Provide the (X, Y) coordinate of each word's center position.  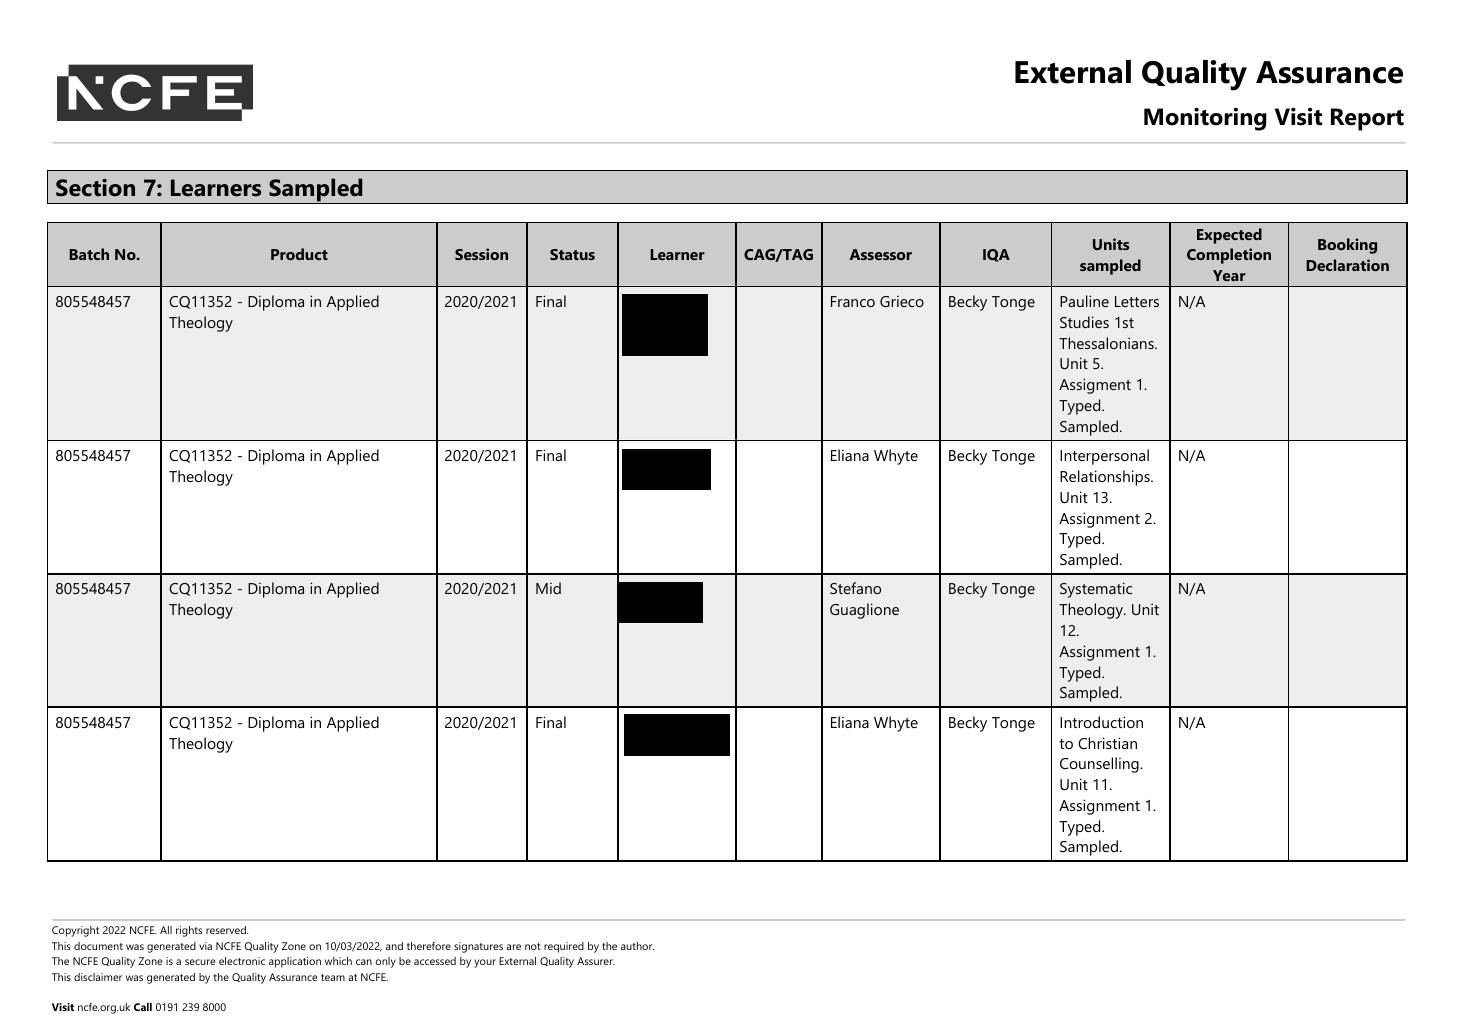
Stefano (855, 588)
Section (95, 188)
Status (572, 254)
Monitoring (1205, 119)
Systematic (1096, 590)
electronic (242, 961)
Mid (548, 588)
